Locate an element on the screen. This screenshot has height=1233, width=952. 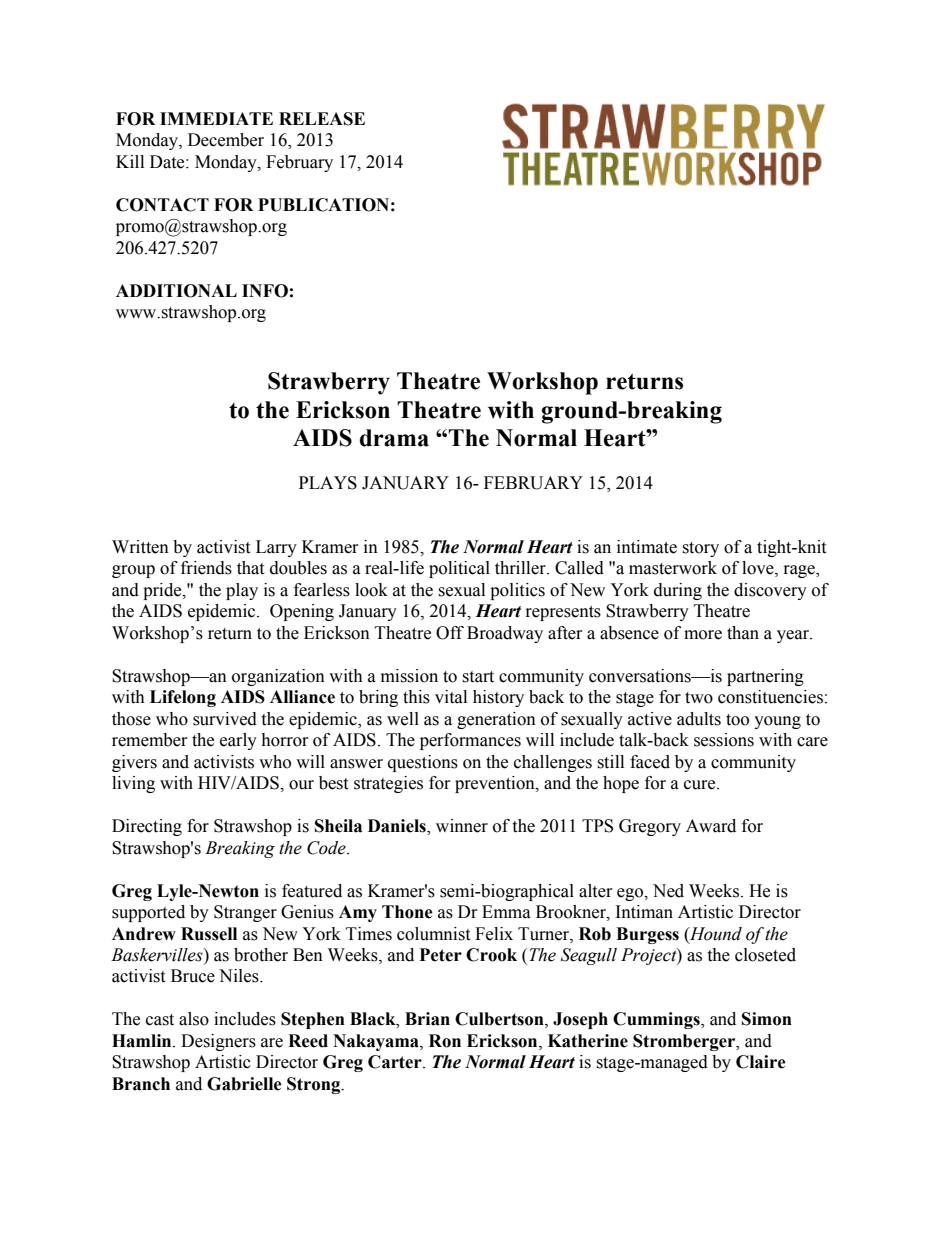
friends is located at coordinates (206, 568).
